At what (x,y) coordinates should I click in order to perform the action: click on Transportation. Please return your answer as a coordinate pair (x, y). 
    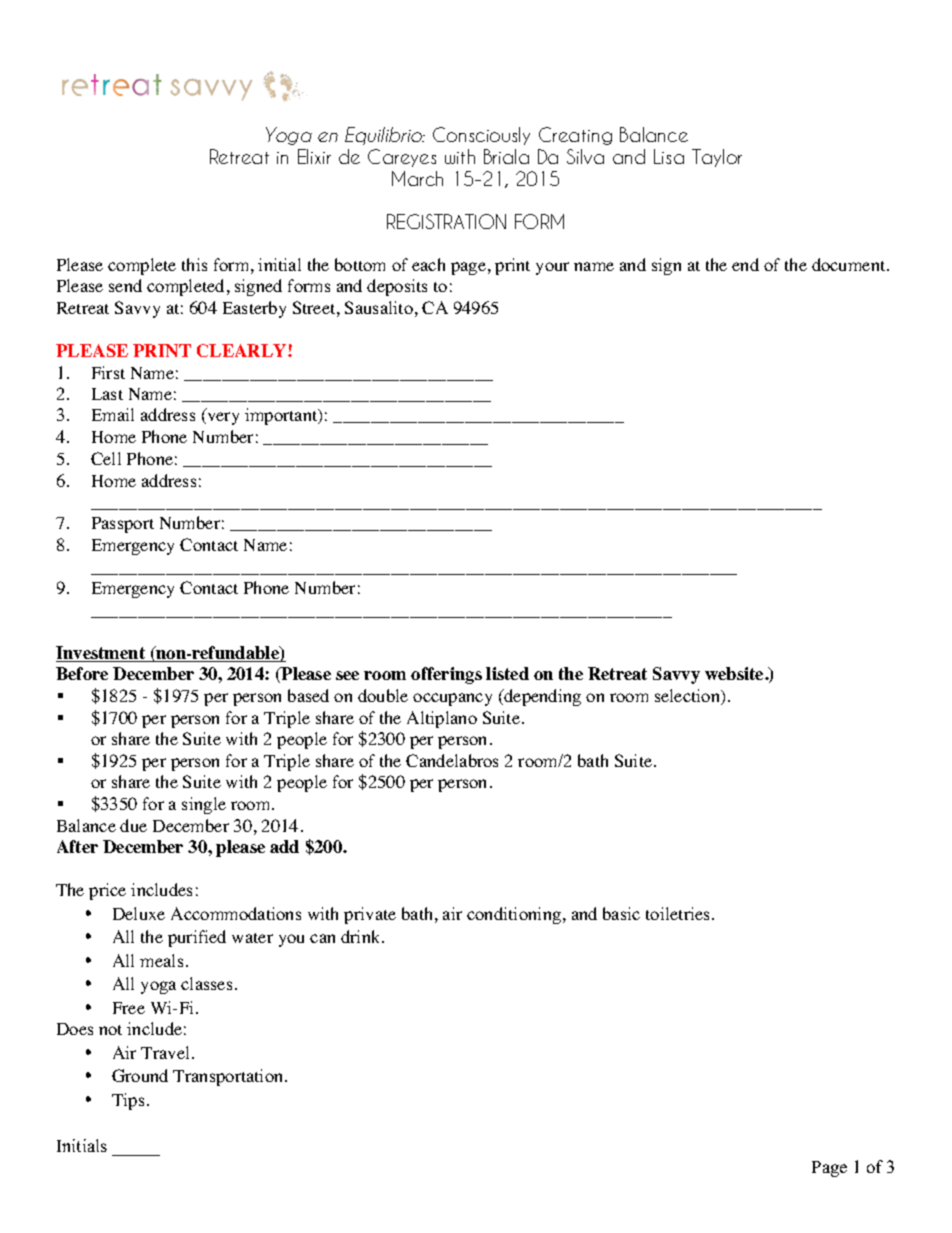
    Looking at the image, I should click on (229, 1077).
